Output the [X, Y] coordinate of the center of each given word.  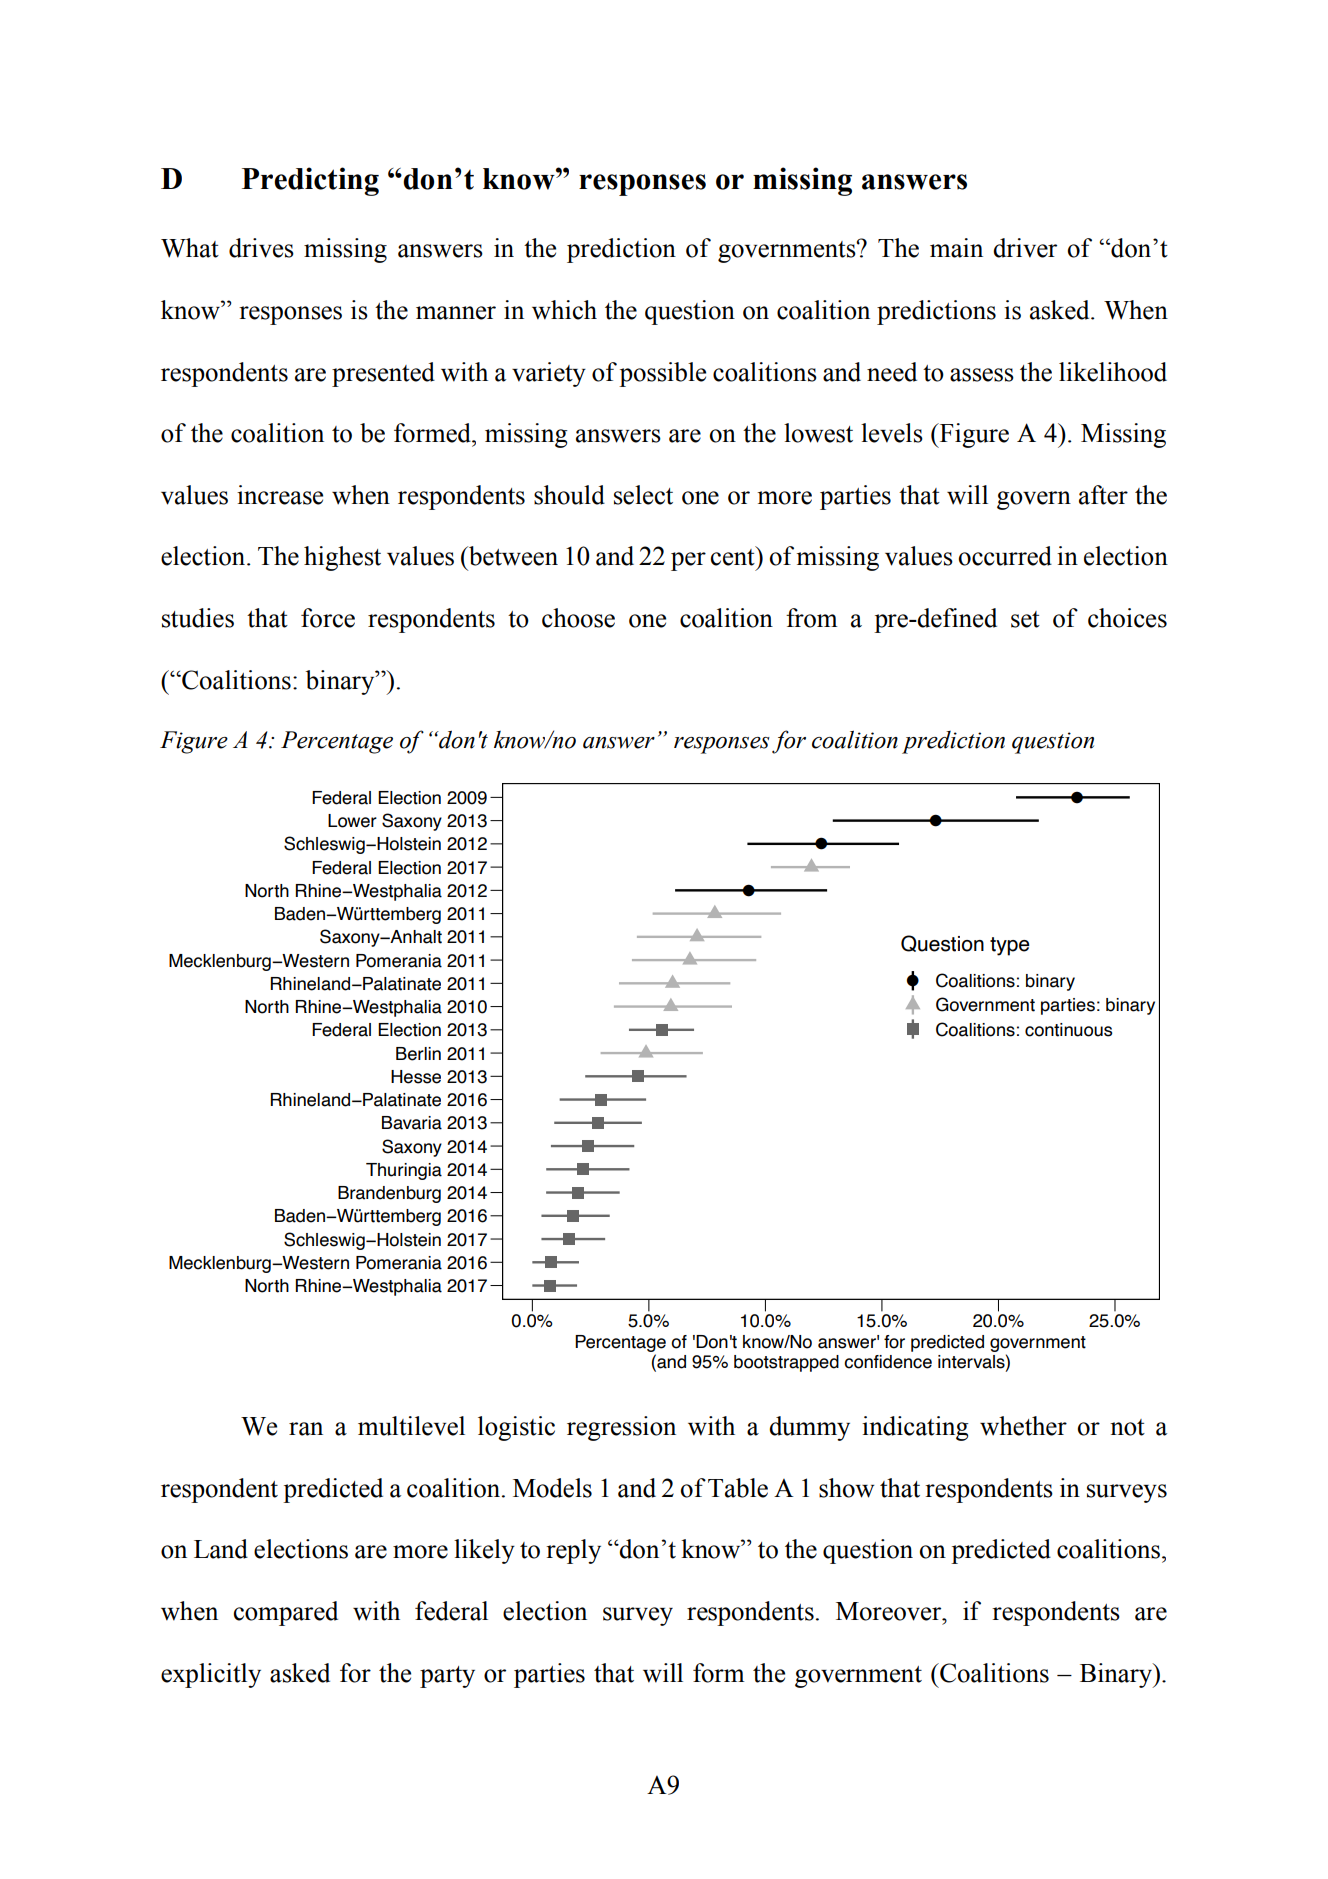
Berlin [418, 1054]
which [564, 310]
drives [261, 248]
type [1010, 946]
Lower [352, 821]
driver [1025, 248]
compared [286, 1613]
